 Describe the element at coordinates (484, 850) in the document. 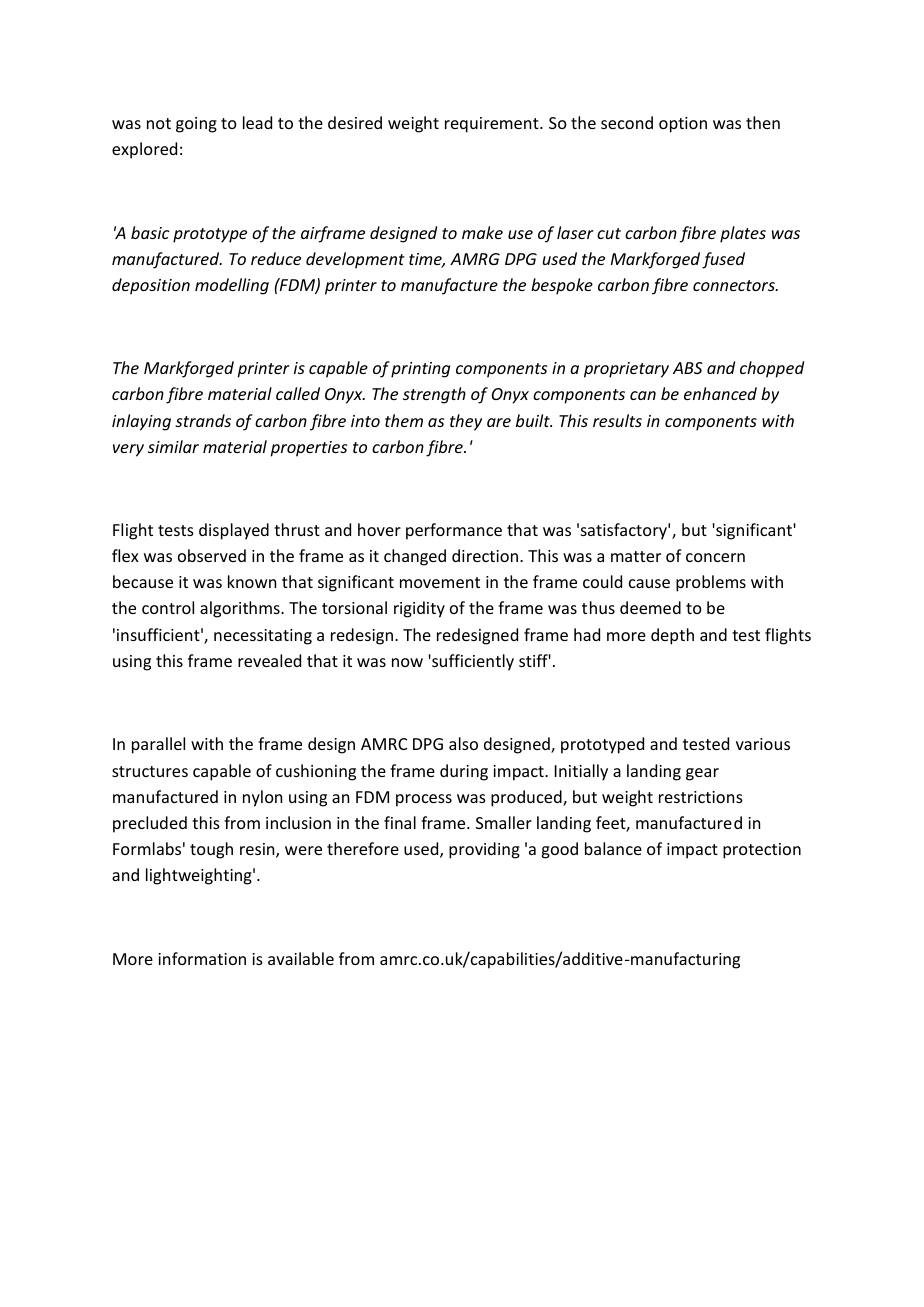

I see `providing` at that location.
